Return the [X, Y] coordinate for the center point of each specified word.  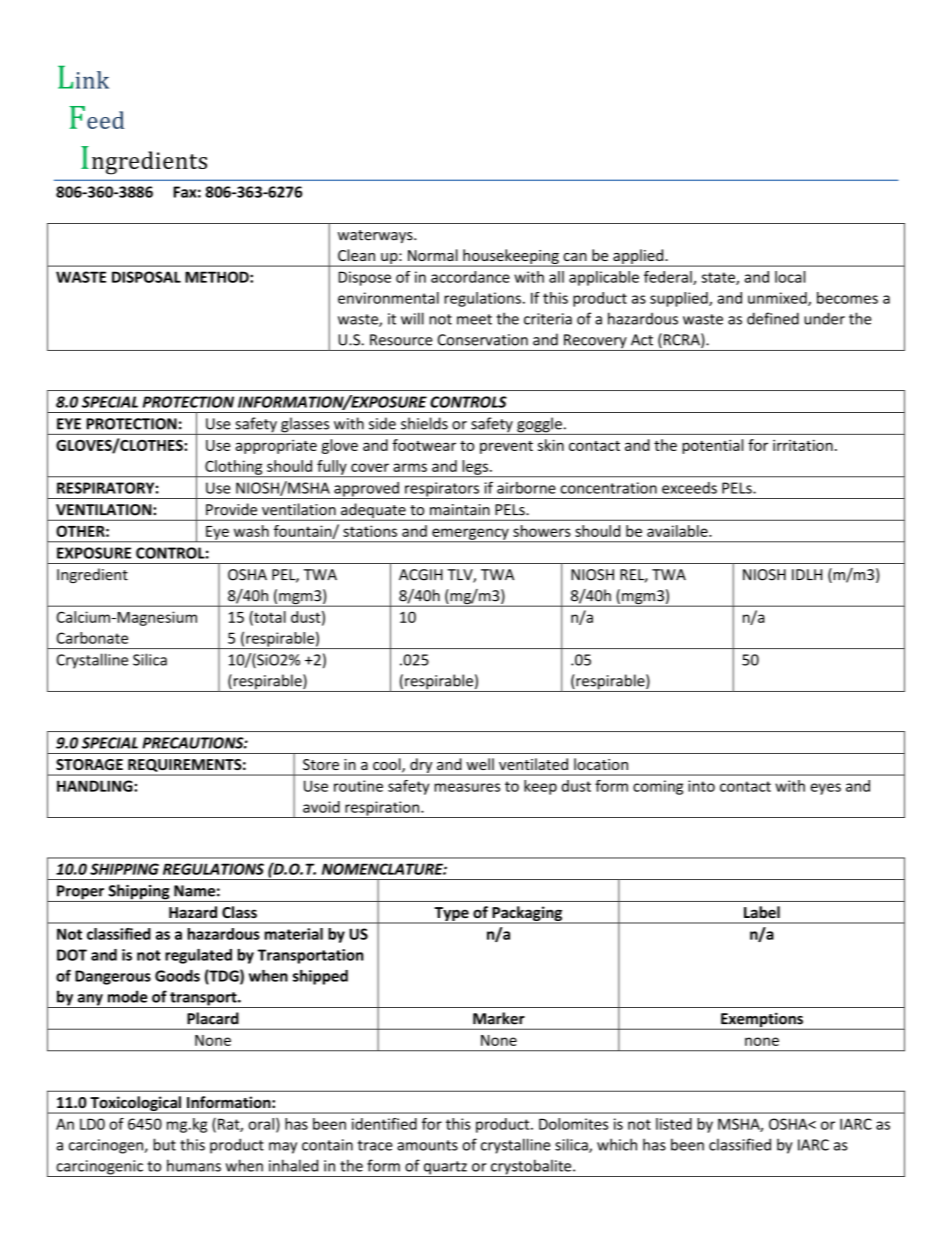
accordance [470, 277]
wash [251, 531]
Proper [81, 893]
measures [467, 787]
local [790, 277]
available [678, 531]
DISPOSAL [146, 277]
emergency [470, 535]
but [164, 1144]
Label [762, 912]
